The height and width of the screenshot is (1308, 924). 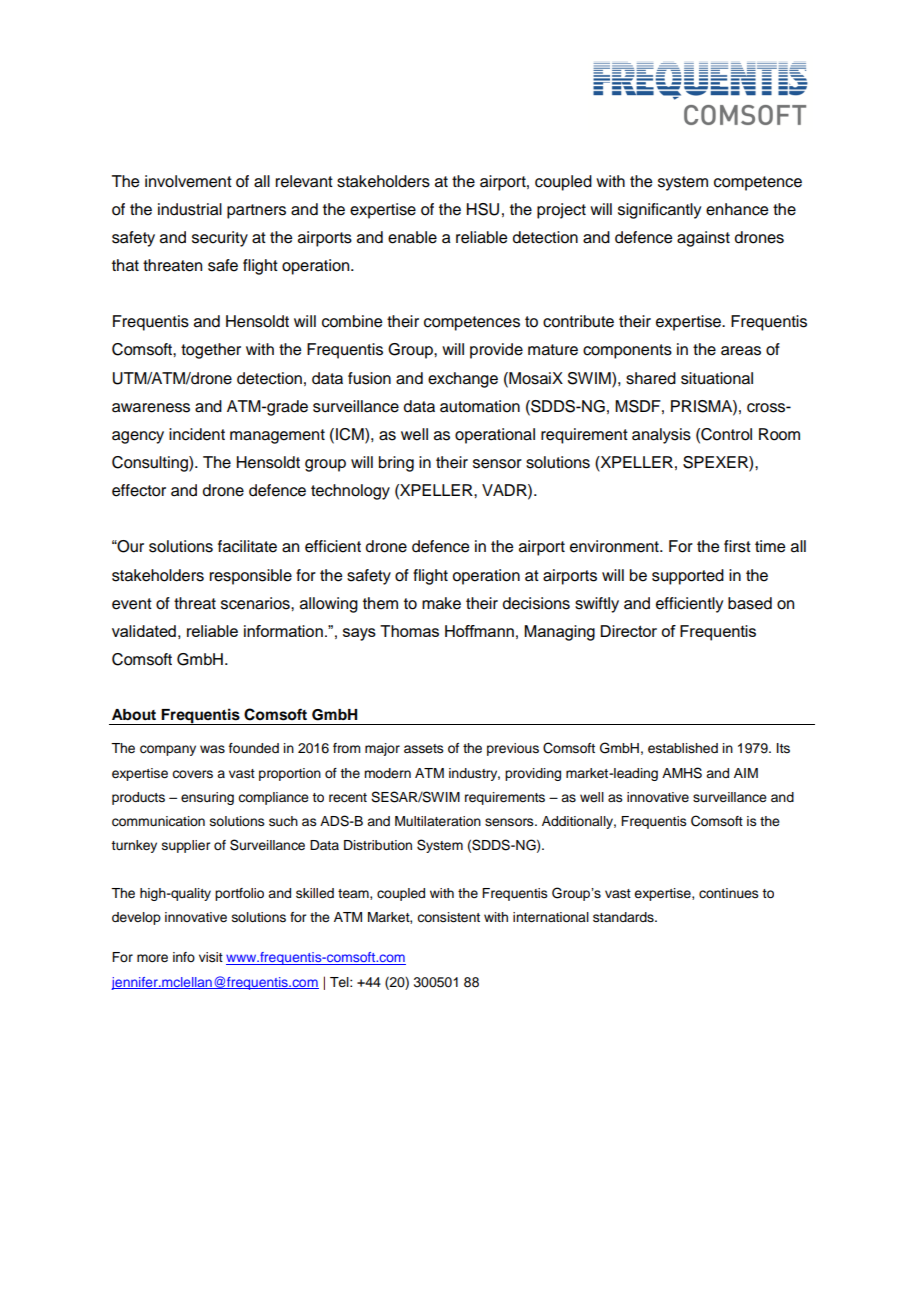 What do you see at coordinates (211, 351) in the screenshot?
I see `together` at bounding box center [211, 351].
